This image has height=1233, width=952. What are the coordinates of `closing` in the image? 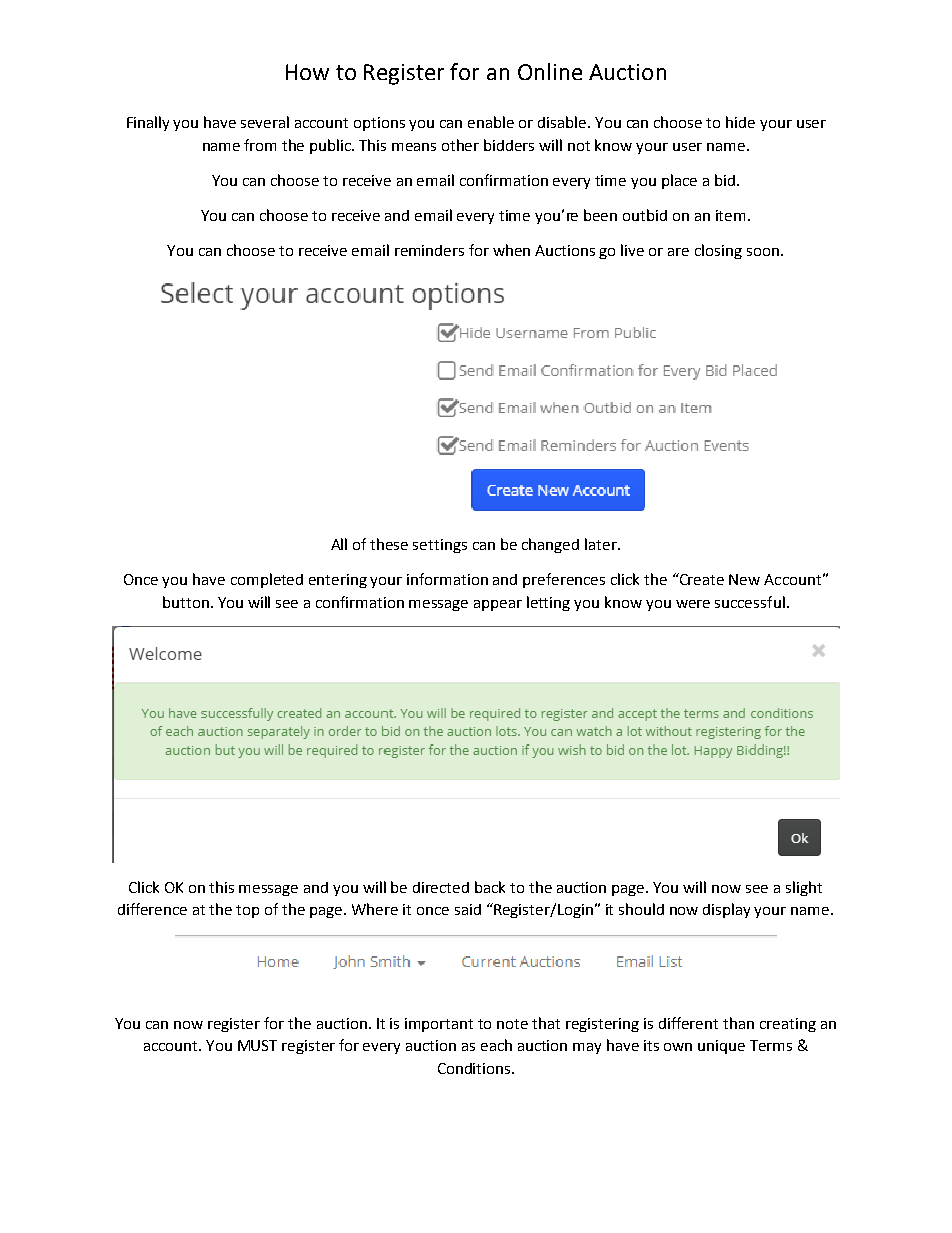 It's located at (718, 251).
